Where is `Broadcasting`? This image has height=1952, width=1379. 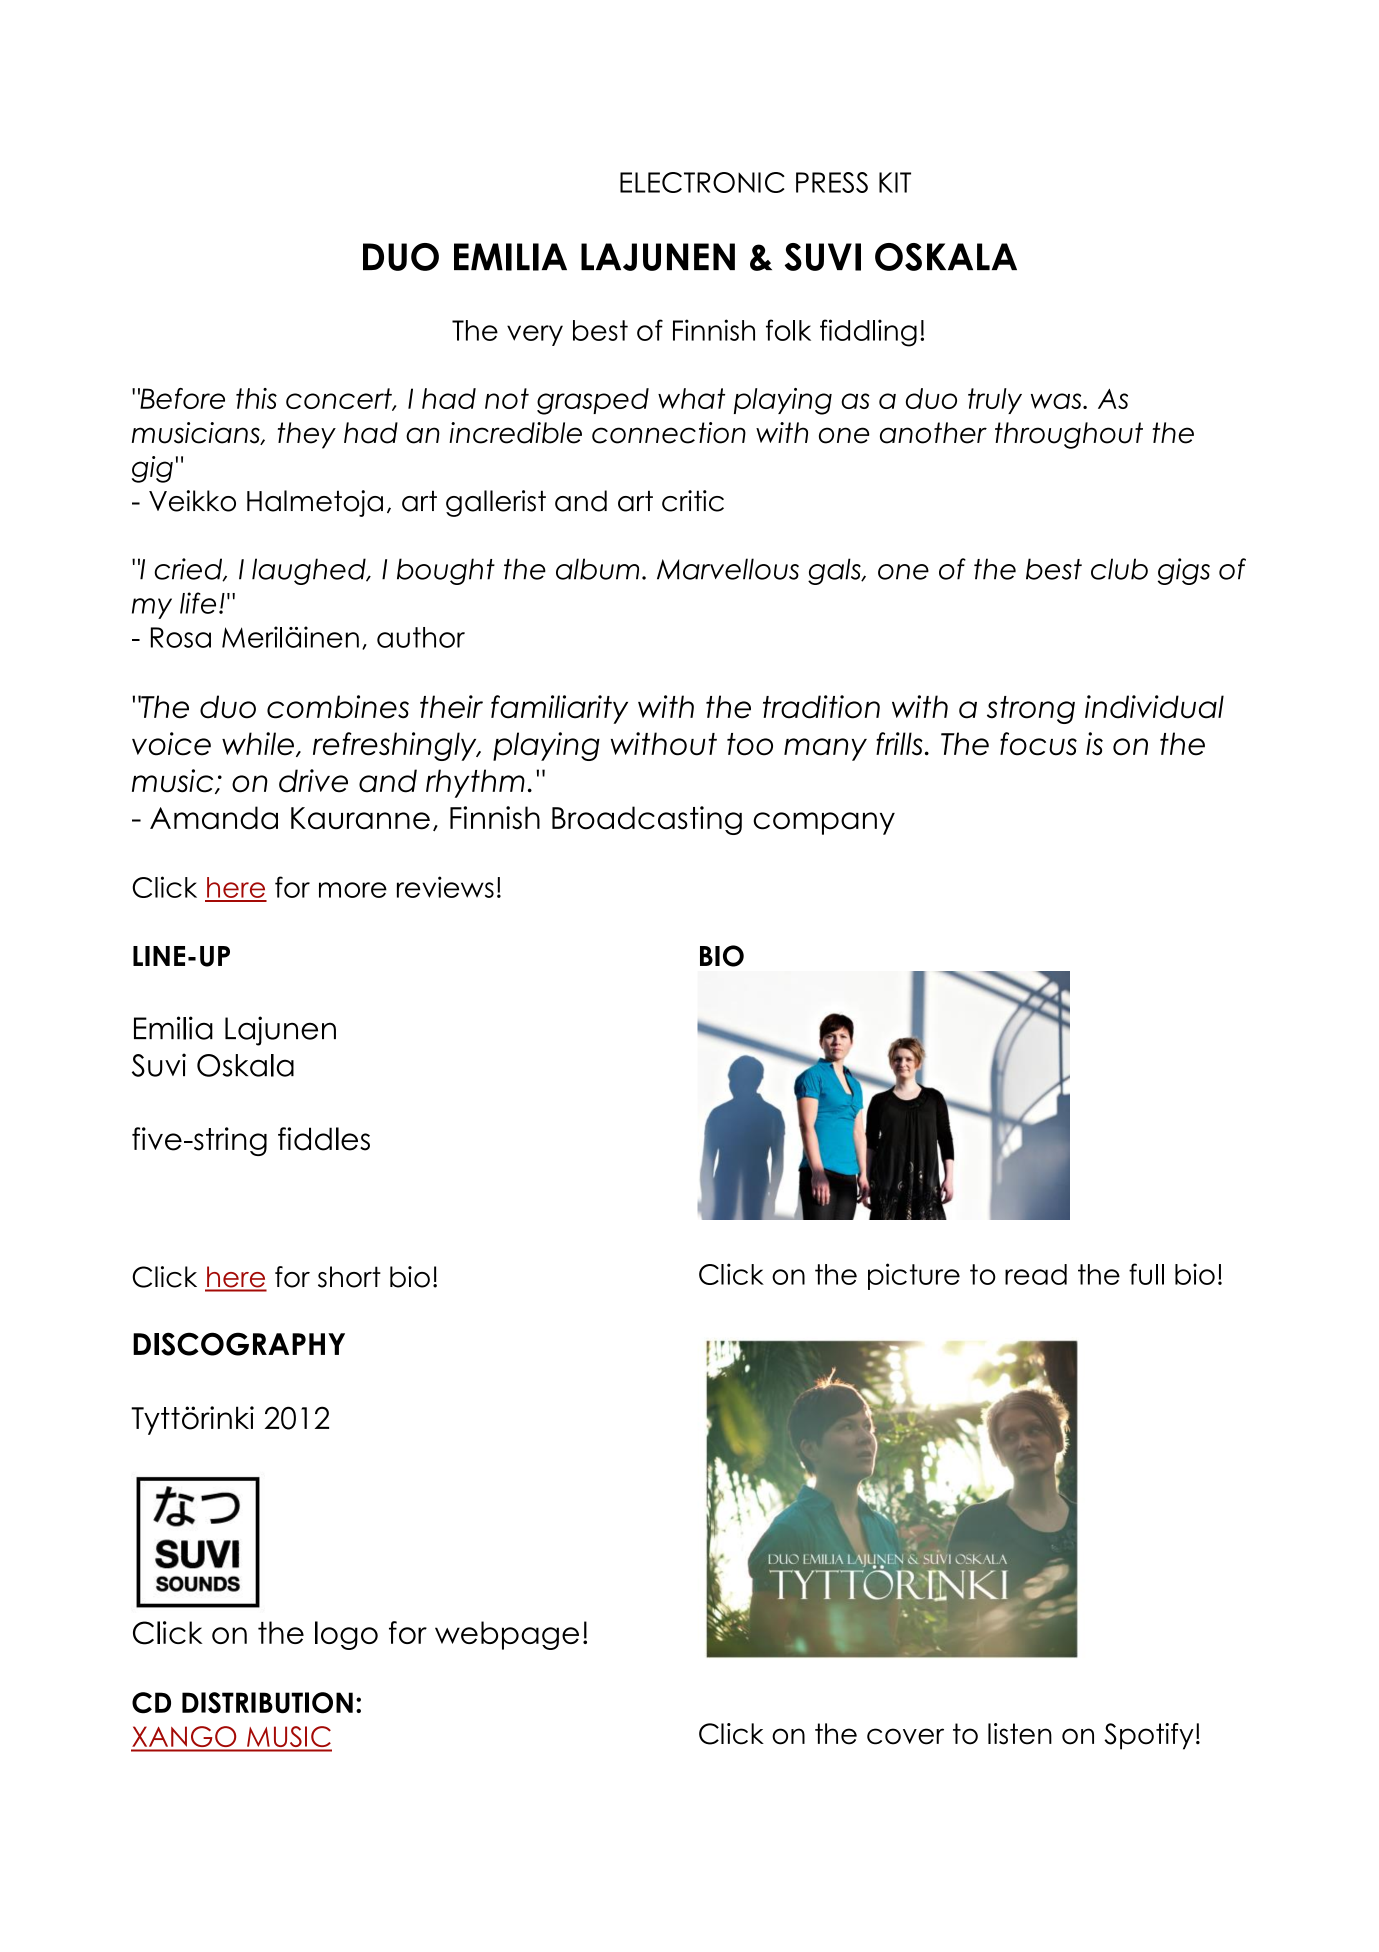 Broadcasting is located at coordinates (647, 820).
